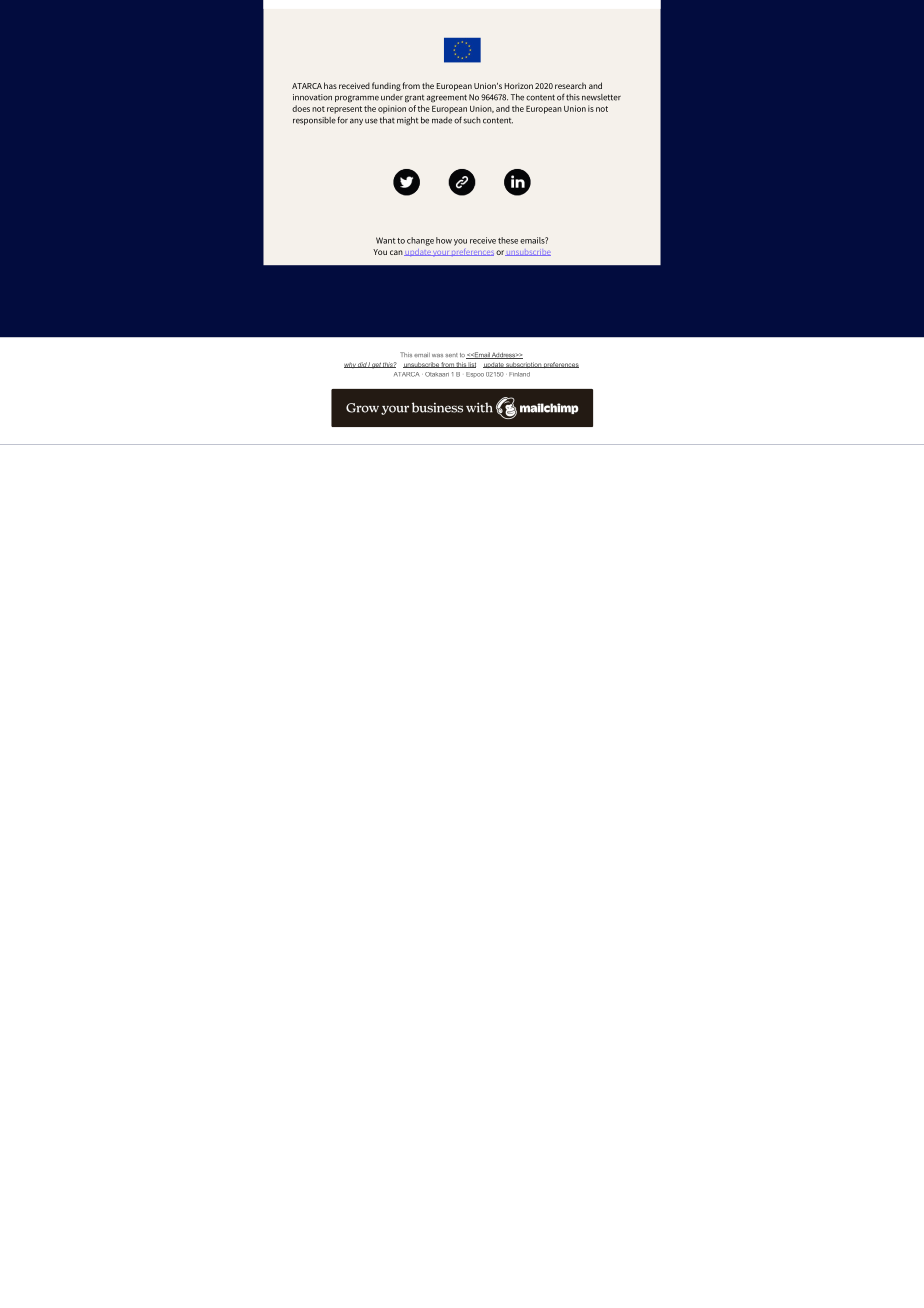 This screenshot has width=924, height=1308. What do you see at coordinates (351, 365) in the screenshot?
I see `why` at bounding box center [351, 365].
